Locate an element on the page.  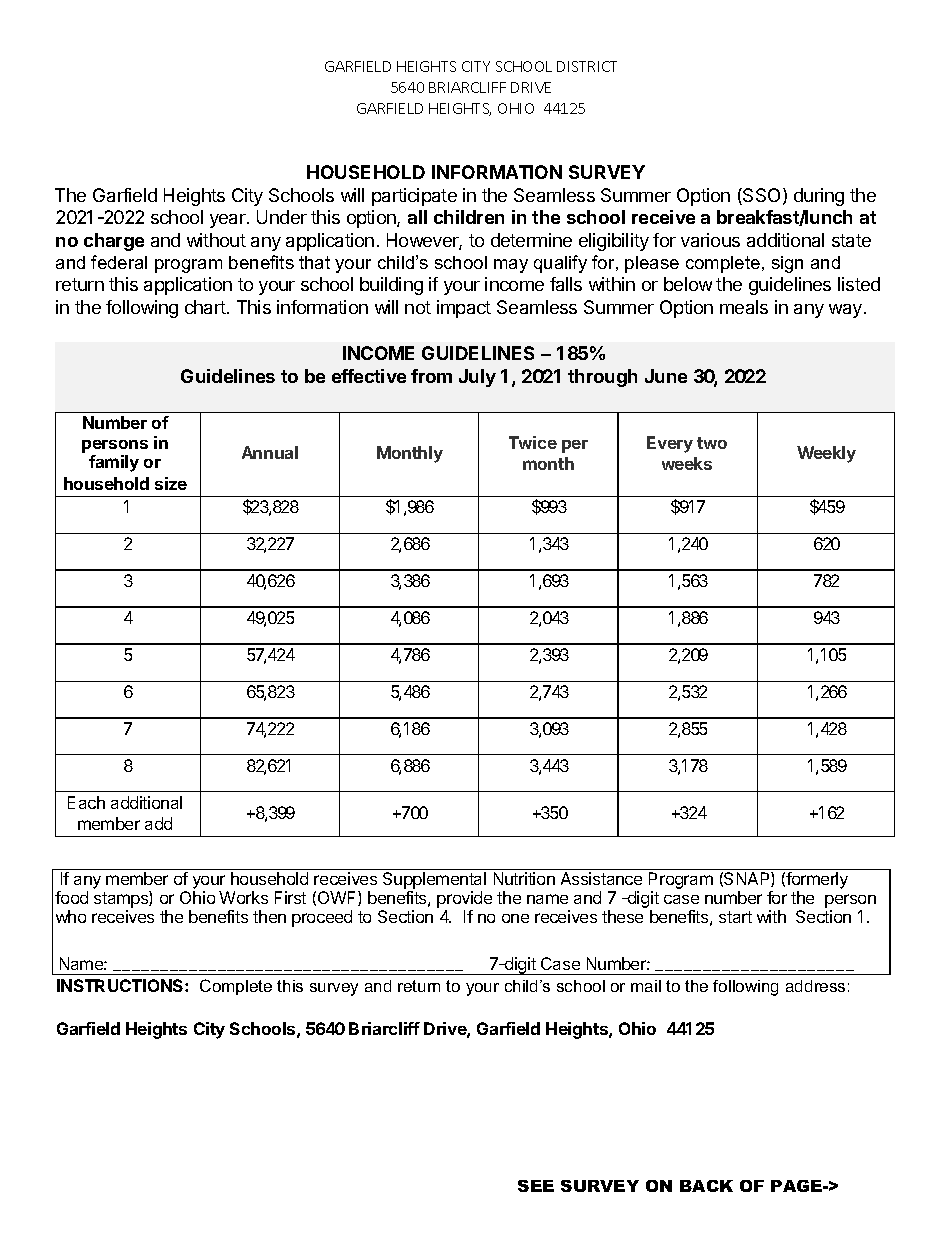
during is located at coordinates (819, 197).
